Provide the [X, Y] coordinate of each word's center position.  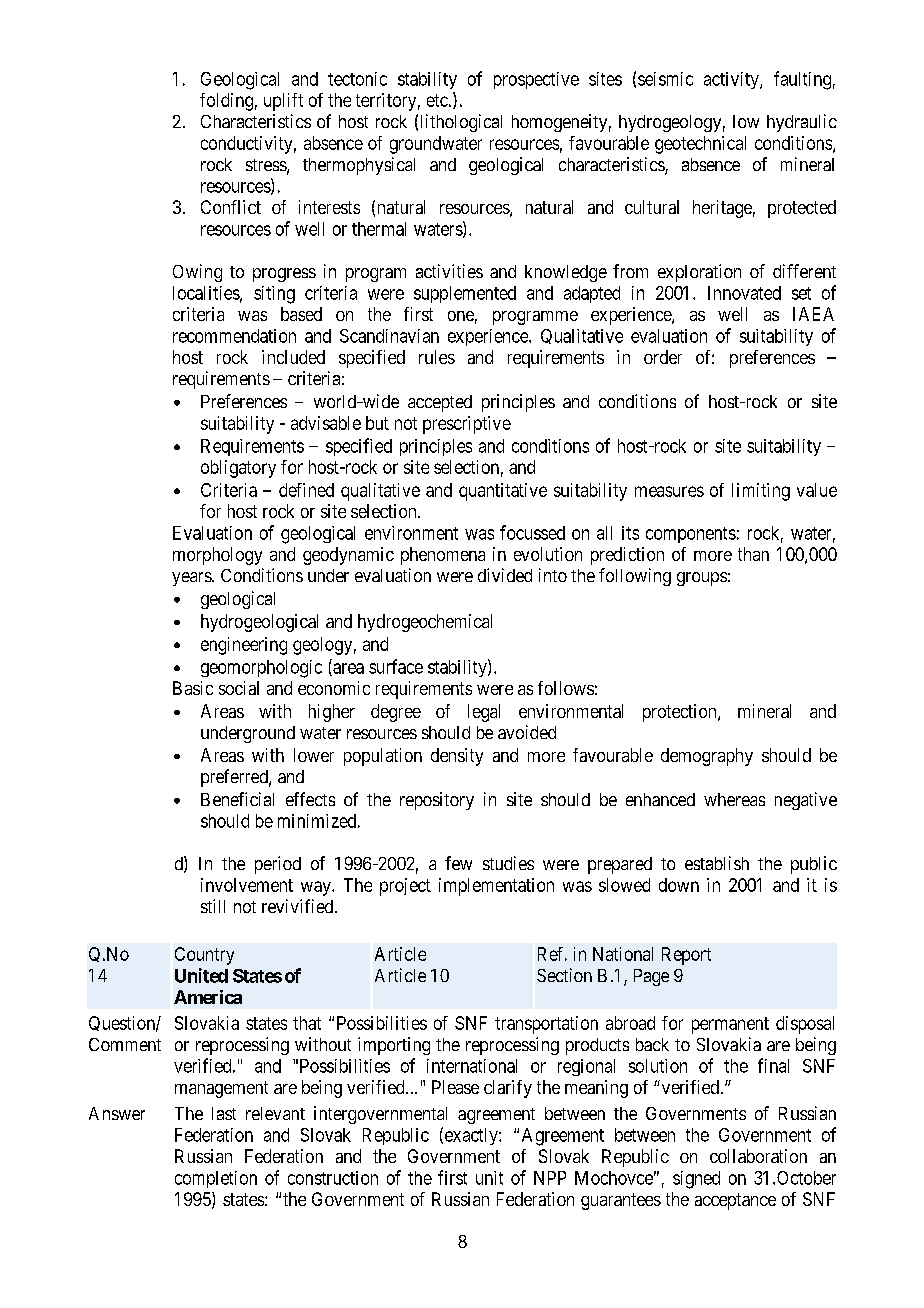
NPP [550, 1178]
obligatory [238, 469]
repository [437, 801]
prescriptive [467, 425]
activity [732, 80]
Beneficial [237, 799]
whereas [734, 799]
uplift [283, 102]
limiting [761, 492]
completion [216, 1179]
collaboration [758, 1156]
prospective [536, 80]
